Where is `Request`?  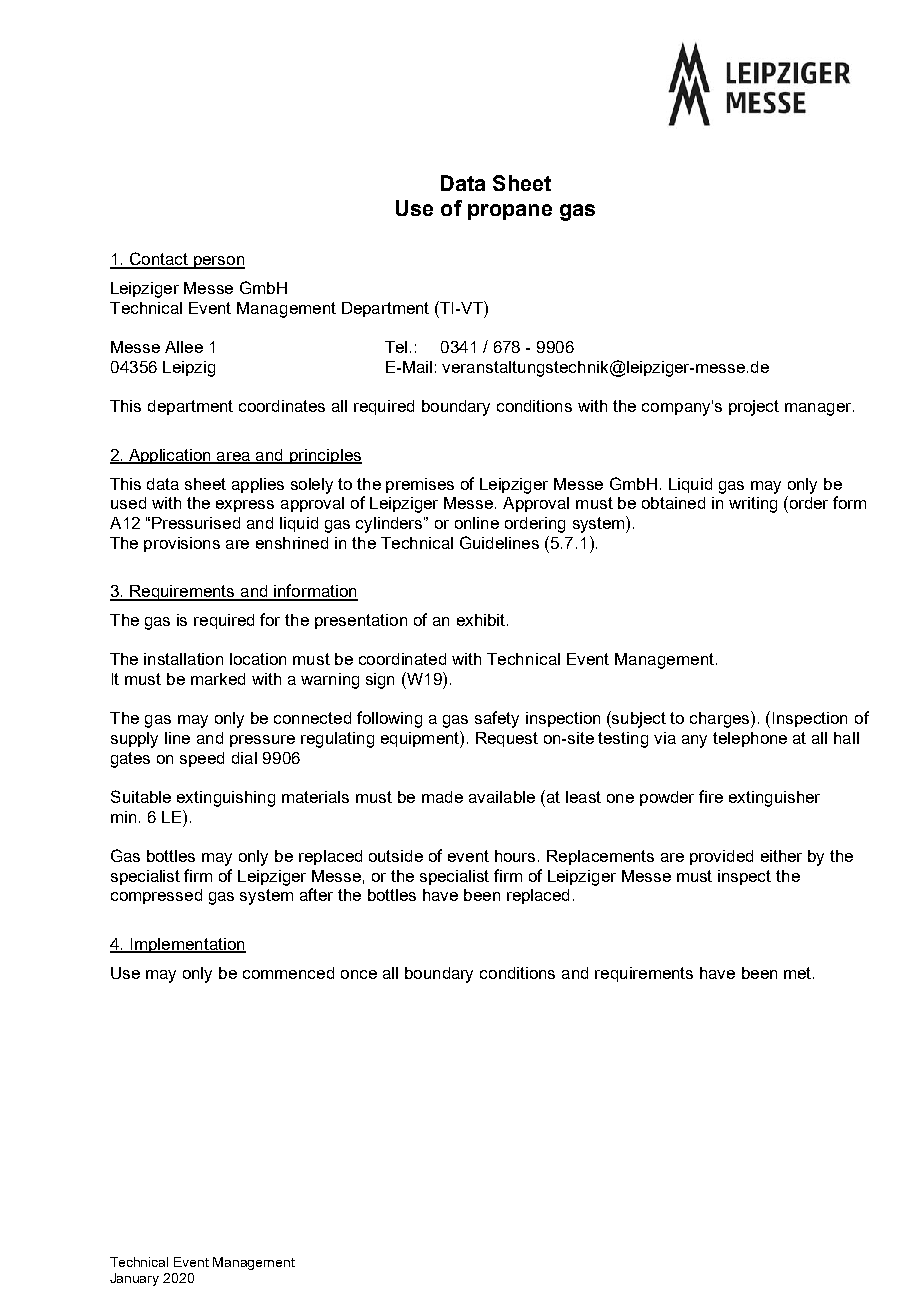
Request is located at coordinates (507, 739).
